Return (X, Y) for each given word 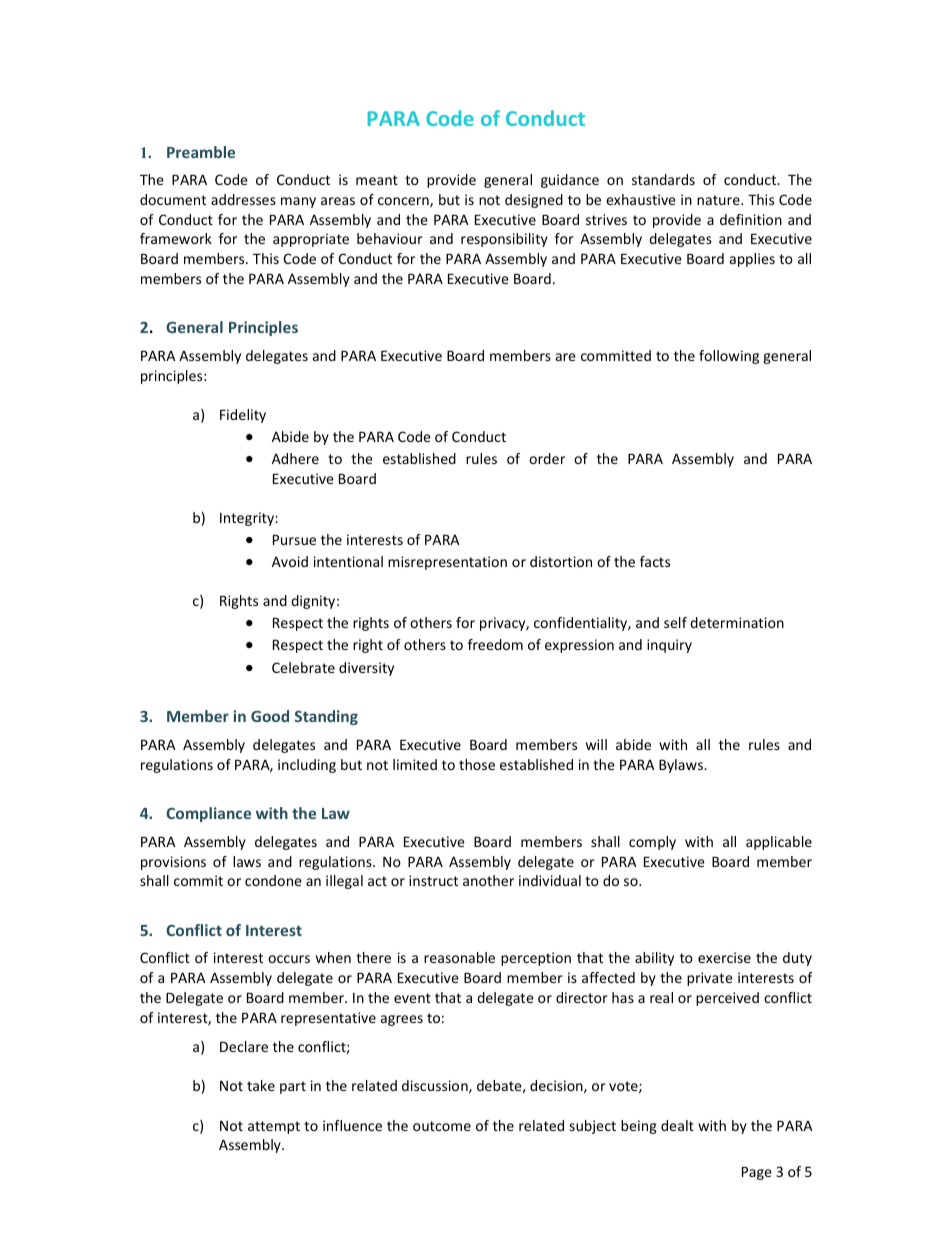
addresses (243, 199)
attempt (274, 1127)
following (729, 357)
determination (737, 622)
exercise (724, 957)
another (488, 880)
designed (534, 201)
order (547, 458)
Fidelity (243, 416)
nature (719, 200)
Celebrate (303, 667)
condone (273, 880)
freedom (495, 644)
